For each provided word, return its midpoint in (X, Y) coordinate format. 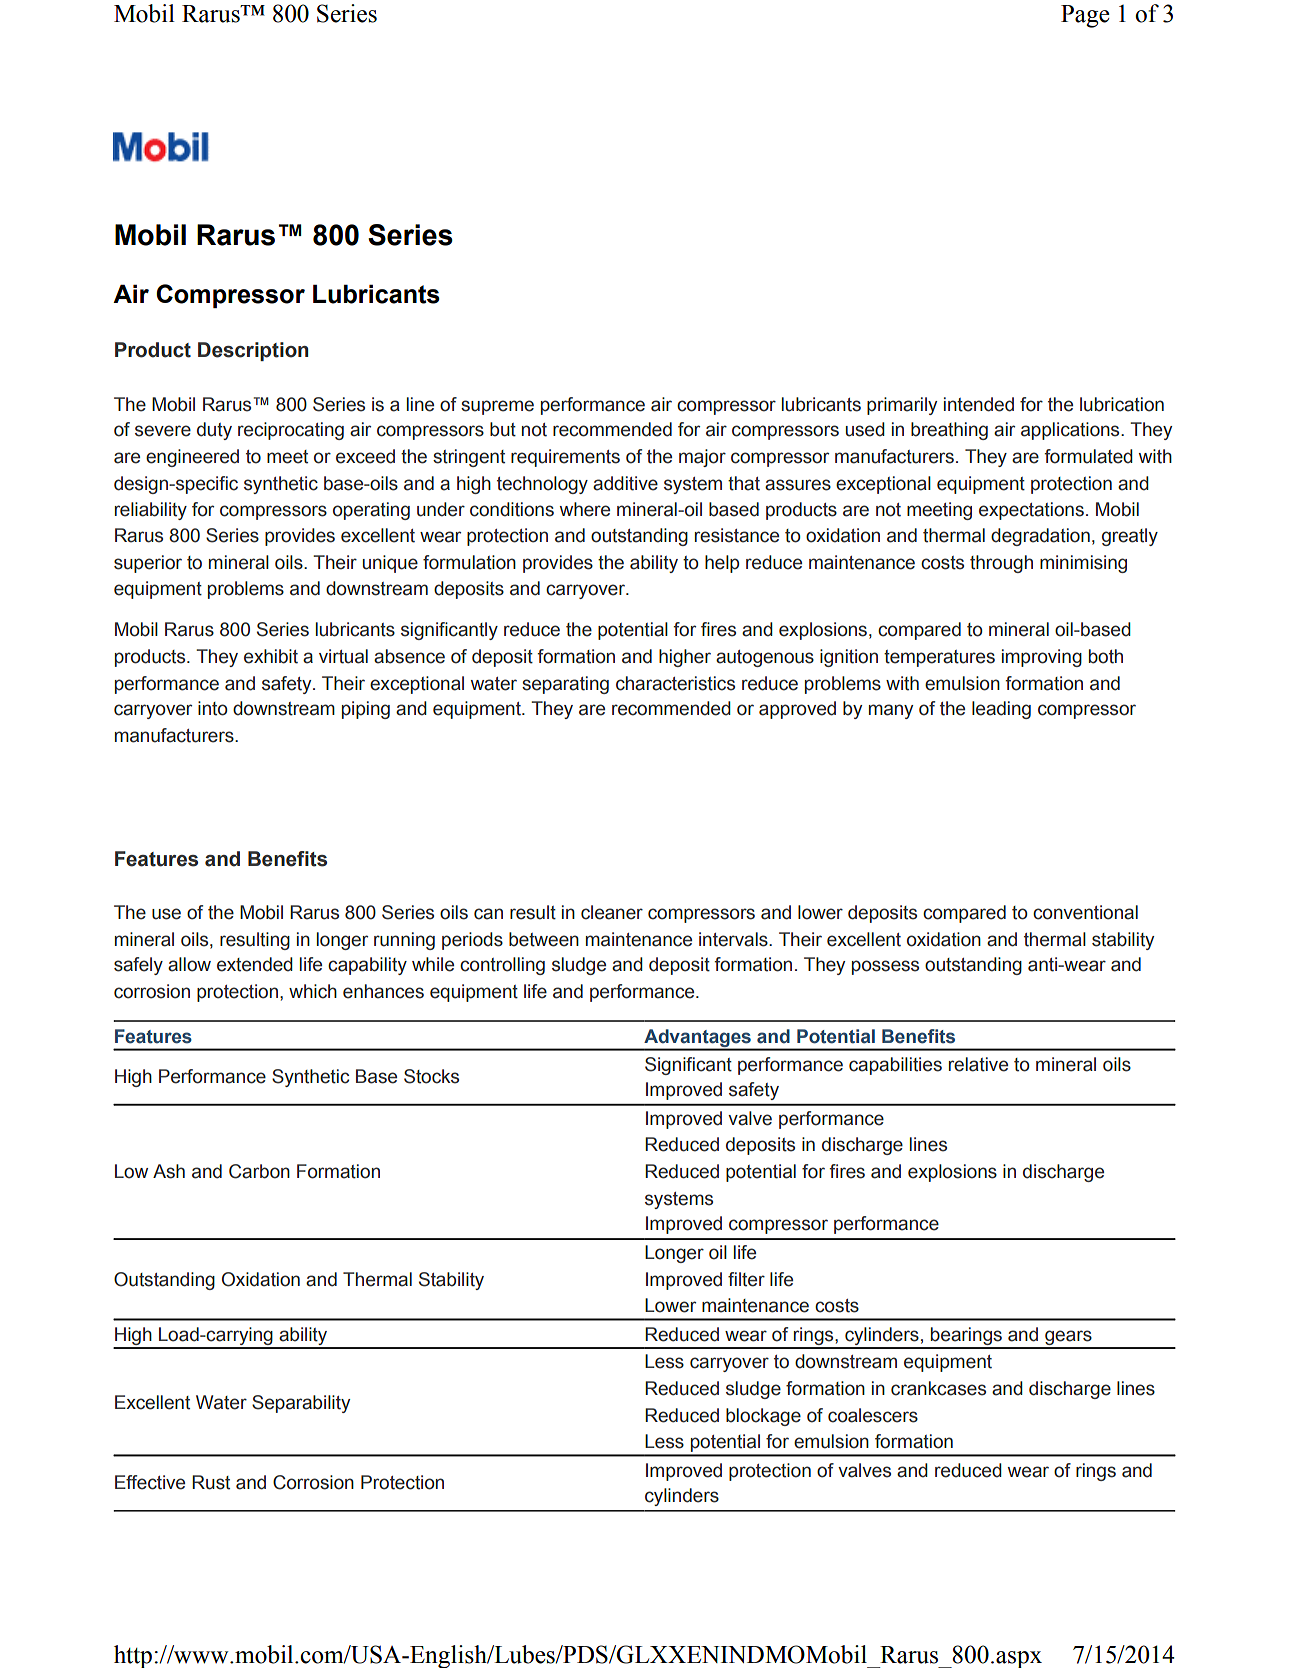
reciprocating (291, 431)
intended (979, 404)
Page (1085, 16)
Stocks (431, 1076)
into (213, 708)
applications (1071, 431)
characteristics (675, 683)
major (702, 458)
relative (978, 1064)
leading (1001, 710)
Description (253, 351)
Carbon (259, 1171)
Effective (150, 1482)
